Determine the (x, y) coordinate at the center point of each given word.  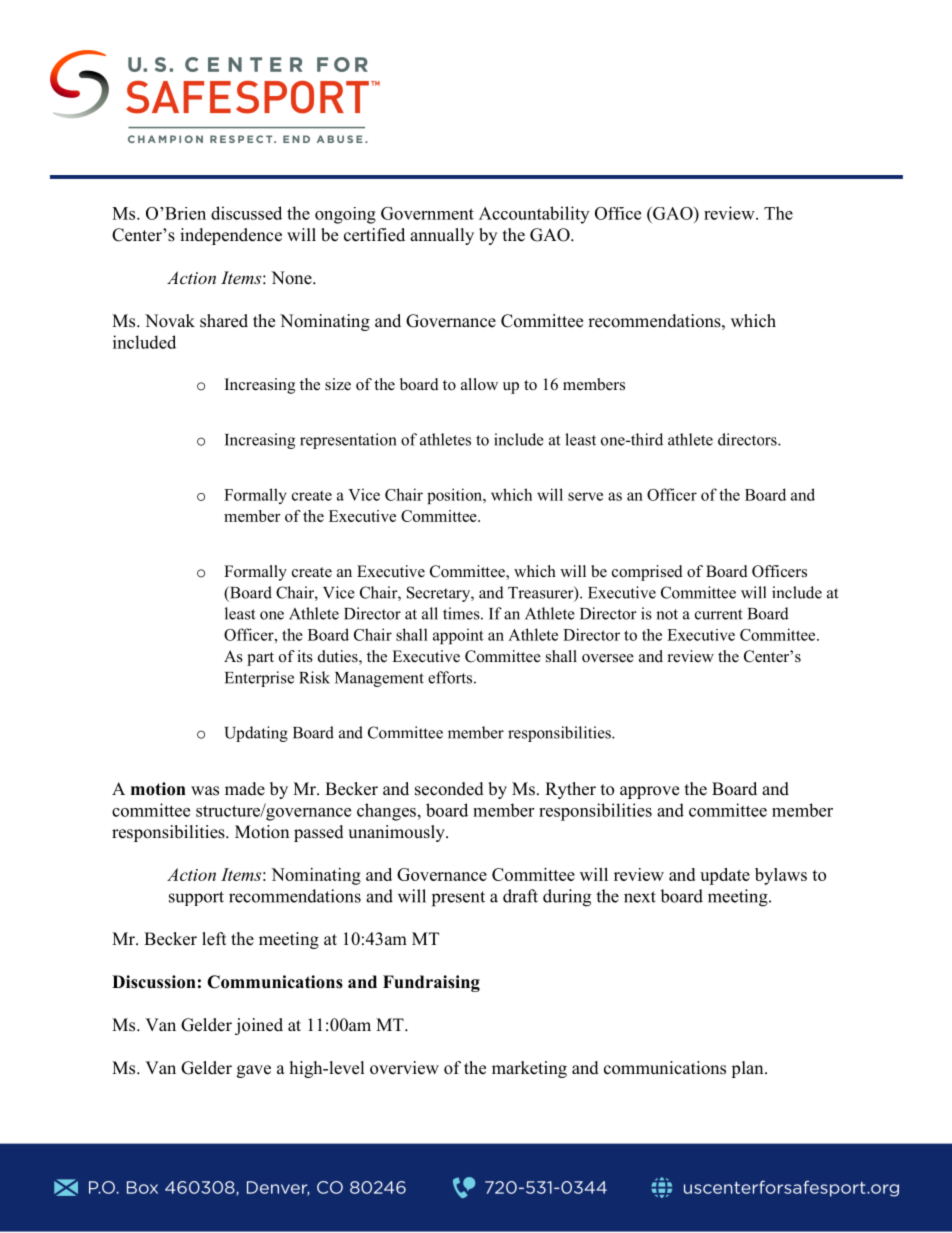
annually (442, 236)
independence (231, 236)
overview (404, 1068)
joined (259, 1026)
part (260, 659)
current (718, 614)
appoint (458, 636)
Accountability (534, 215)
